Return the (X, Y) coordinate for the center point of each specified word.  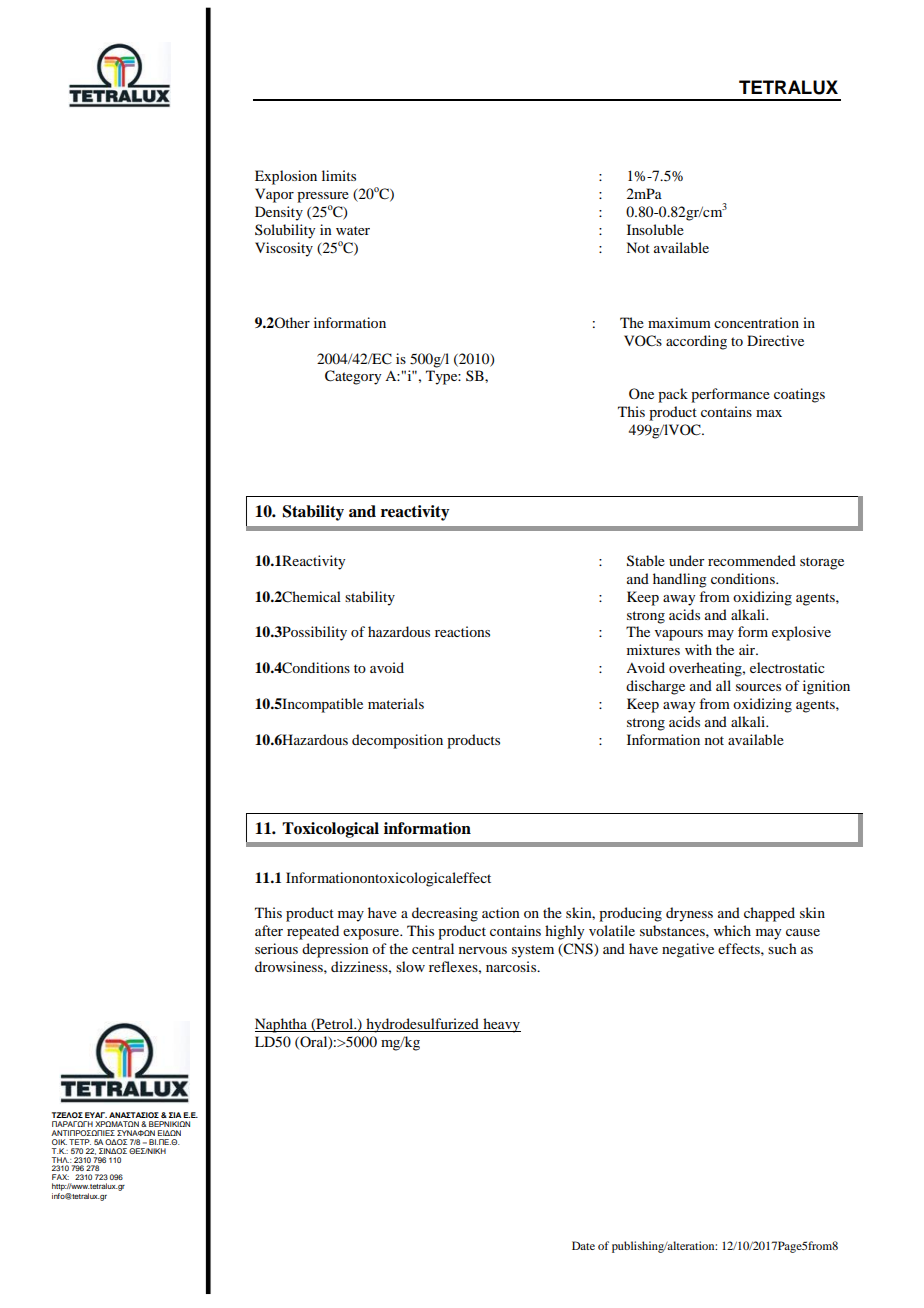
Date (583, 1245)
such (782, 948)
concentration (756, 322)
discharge (655, 687)
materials (396, 703)
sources (758, 687)
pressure (323, 197)
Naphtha (282, 1025)
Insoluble (655, 229)
